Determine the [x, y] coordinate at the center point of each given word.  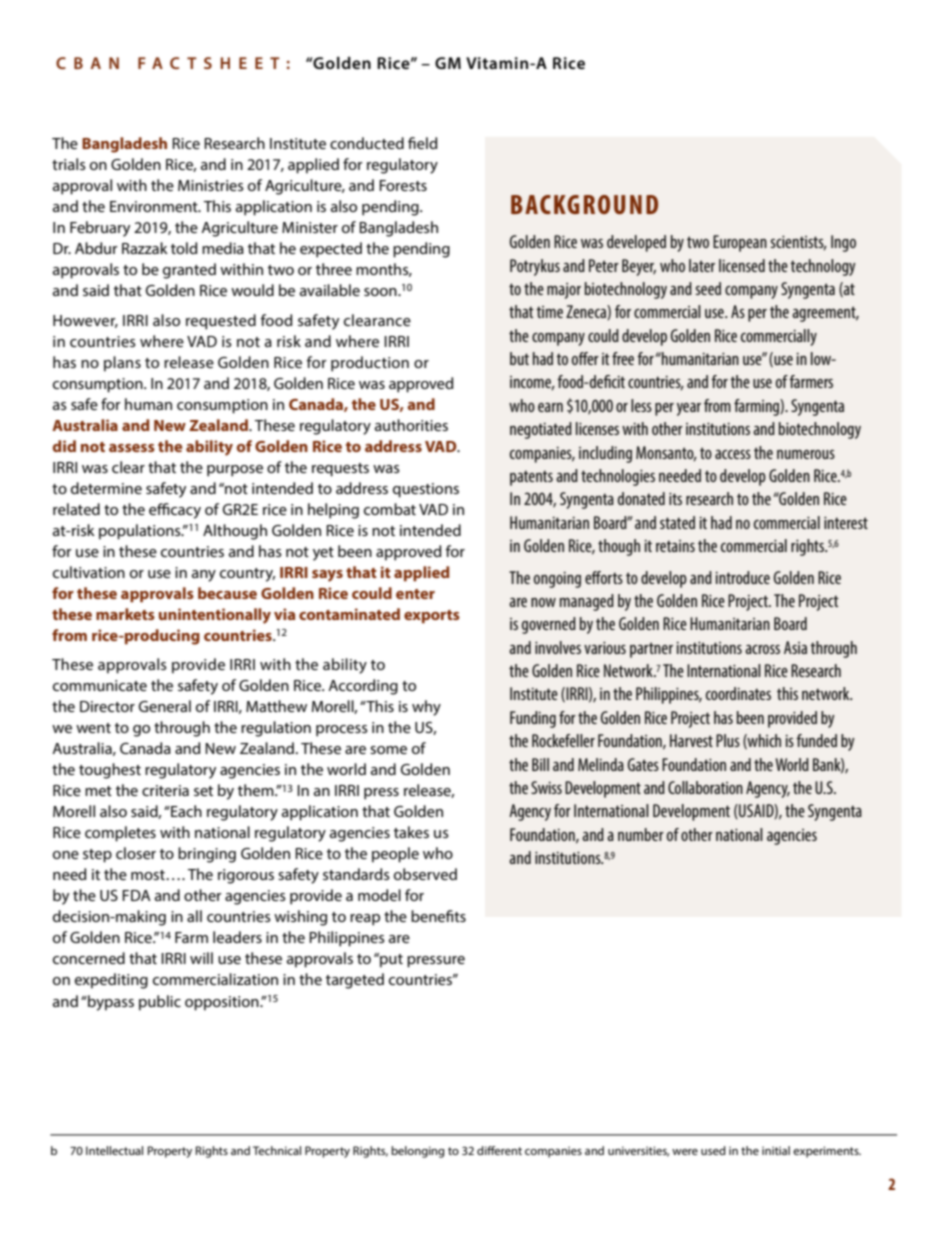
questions [426, 490]
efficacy [175, 511]
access [733, 454]
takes [411, 832]
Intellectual [114, 1150]
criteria [165, 790]
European [740, 243]
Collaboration [705, 787]
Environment [155, 206]
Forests [403, 185]
